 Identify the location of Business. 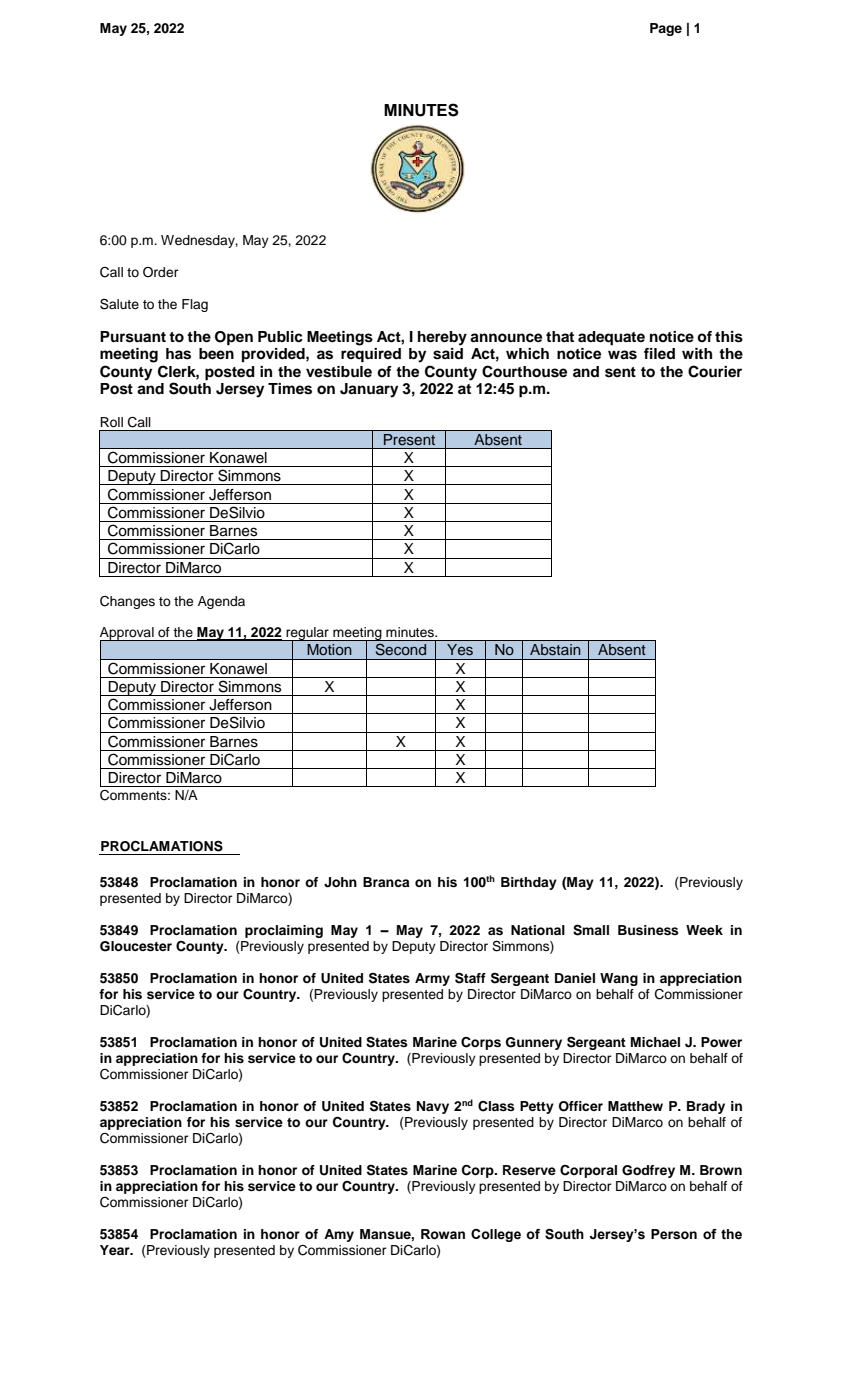
(648, 930).
